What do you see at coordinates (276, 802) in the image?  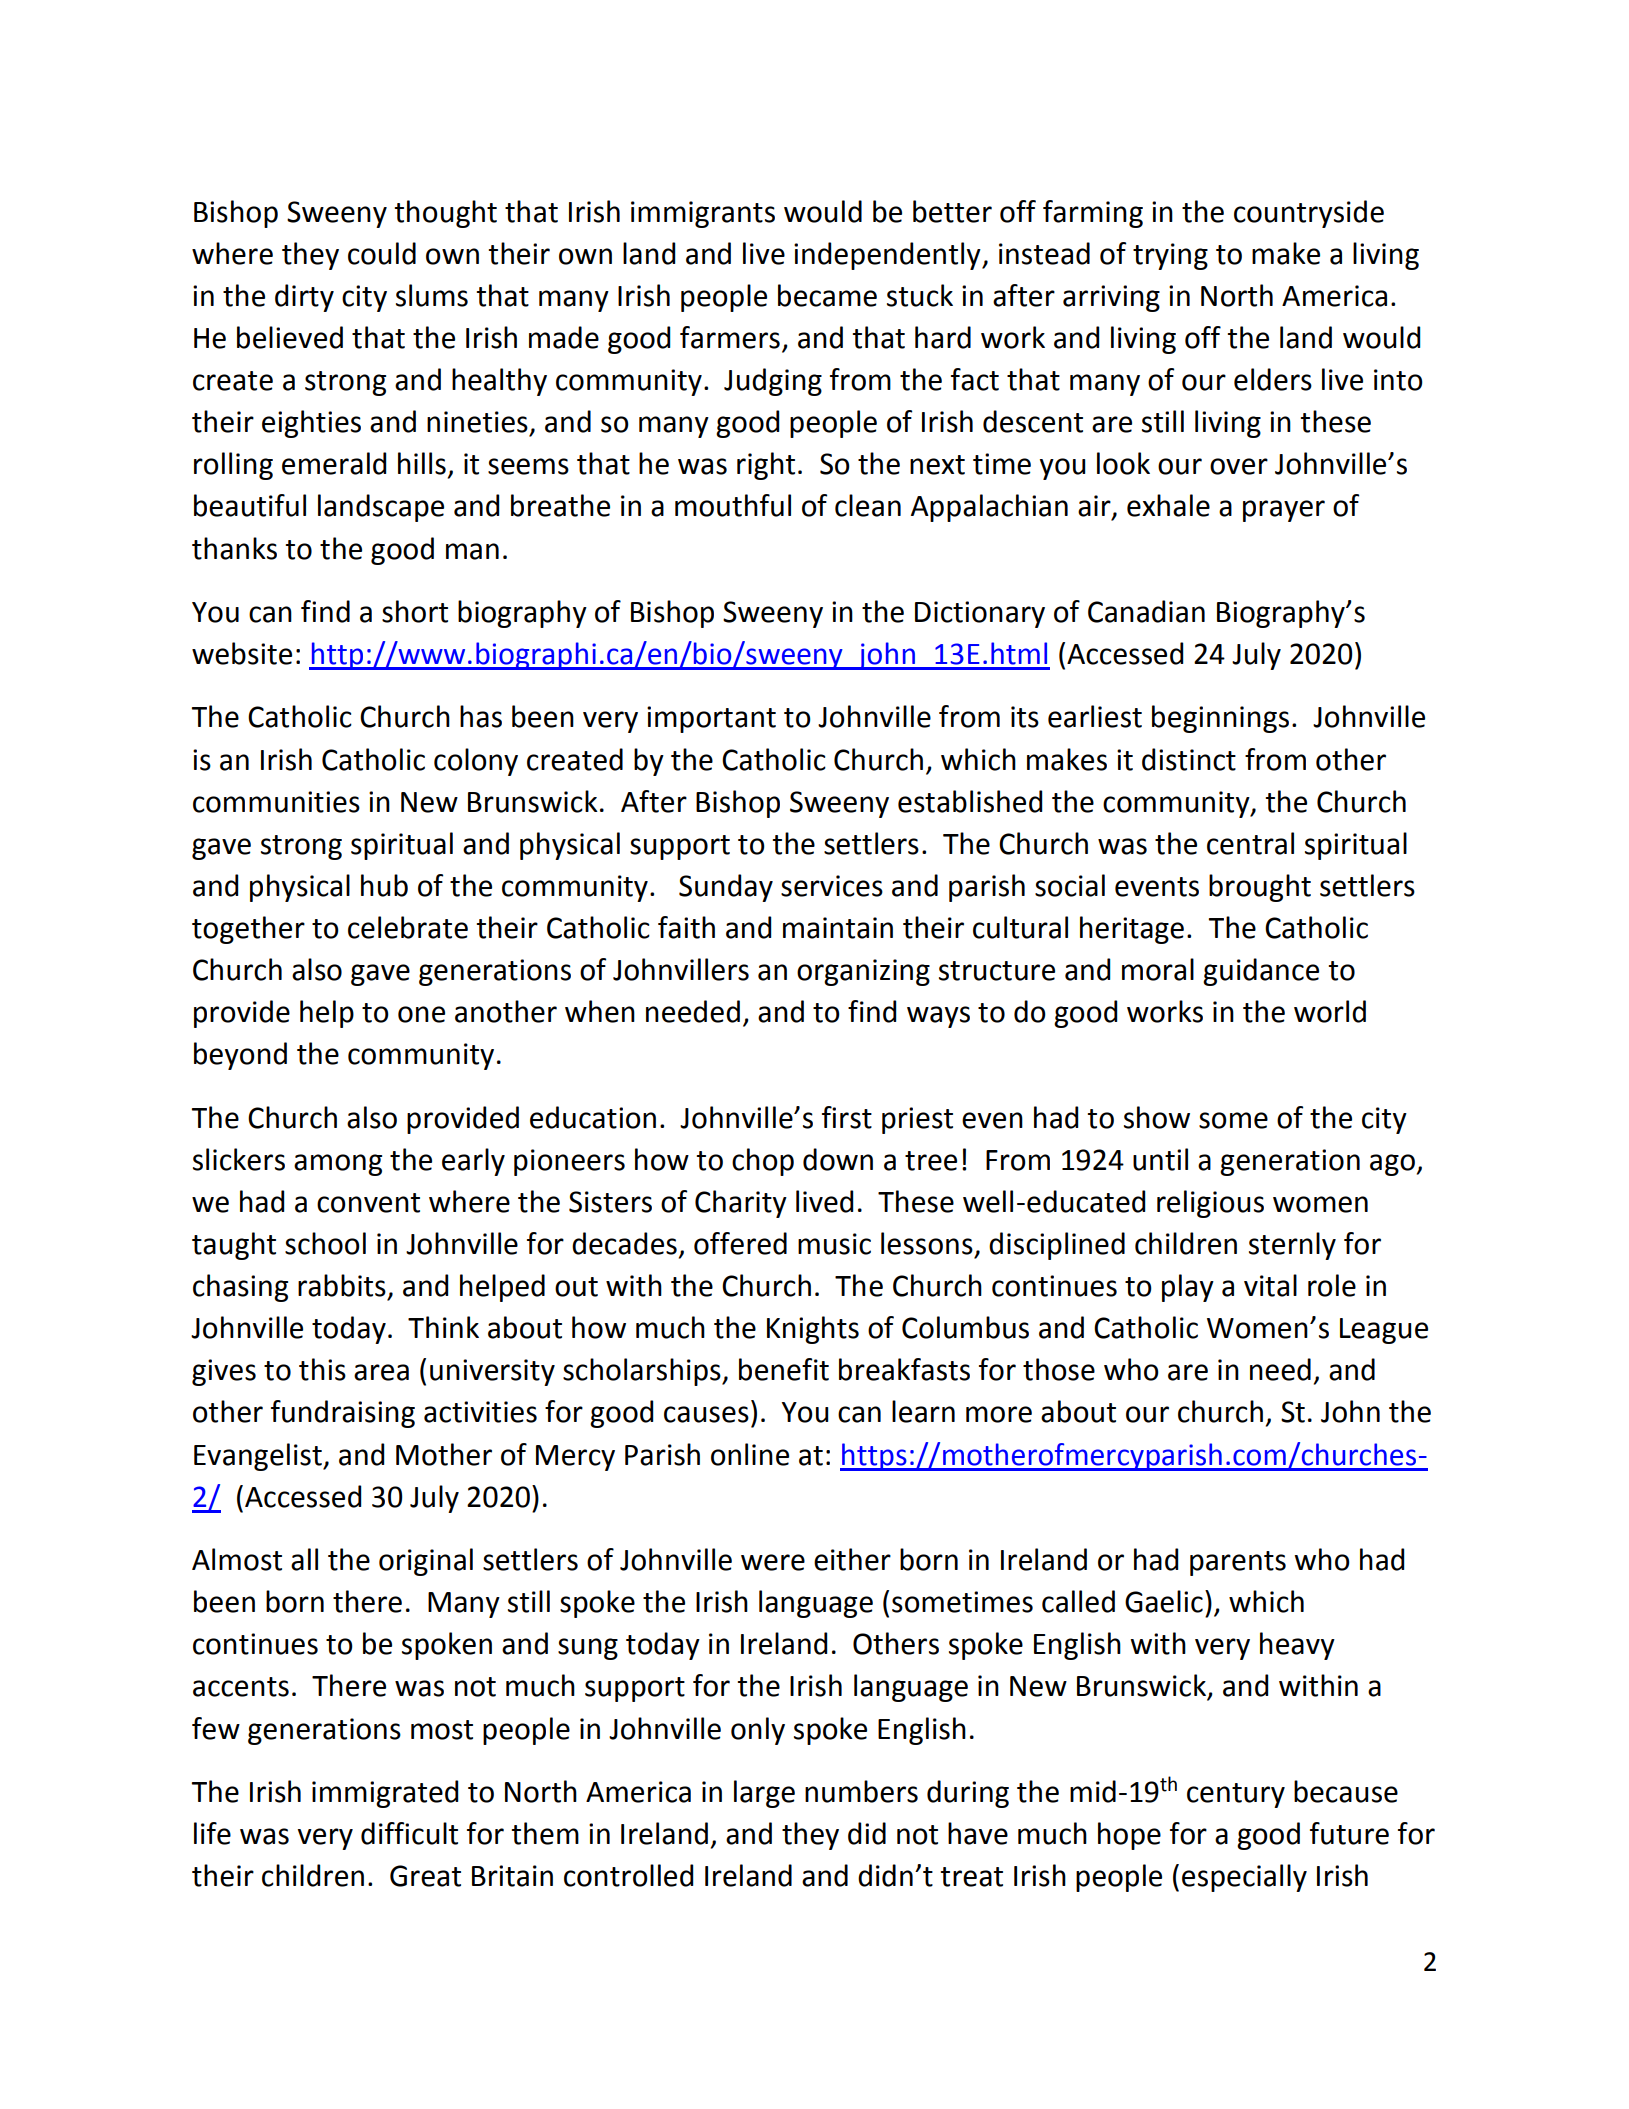 I see `communities` at bounding box center [276, 802].
